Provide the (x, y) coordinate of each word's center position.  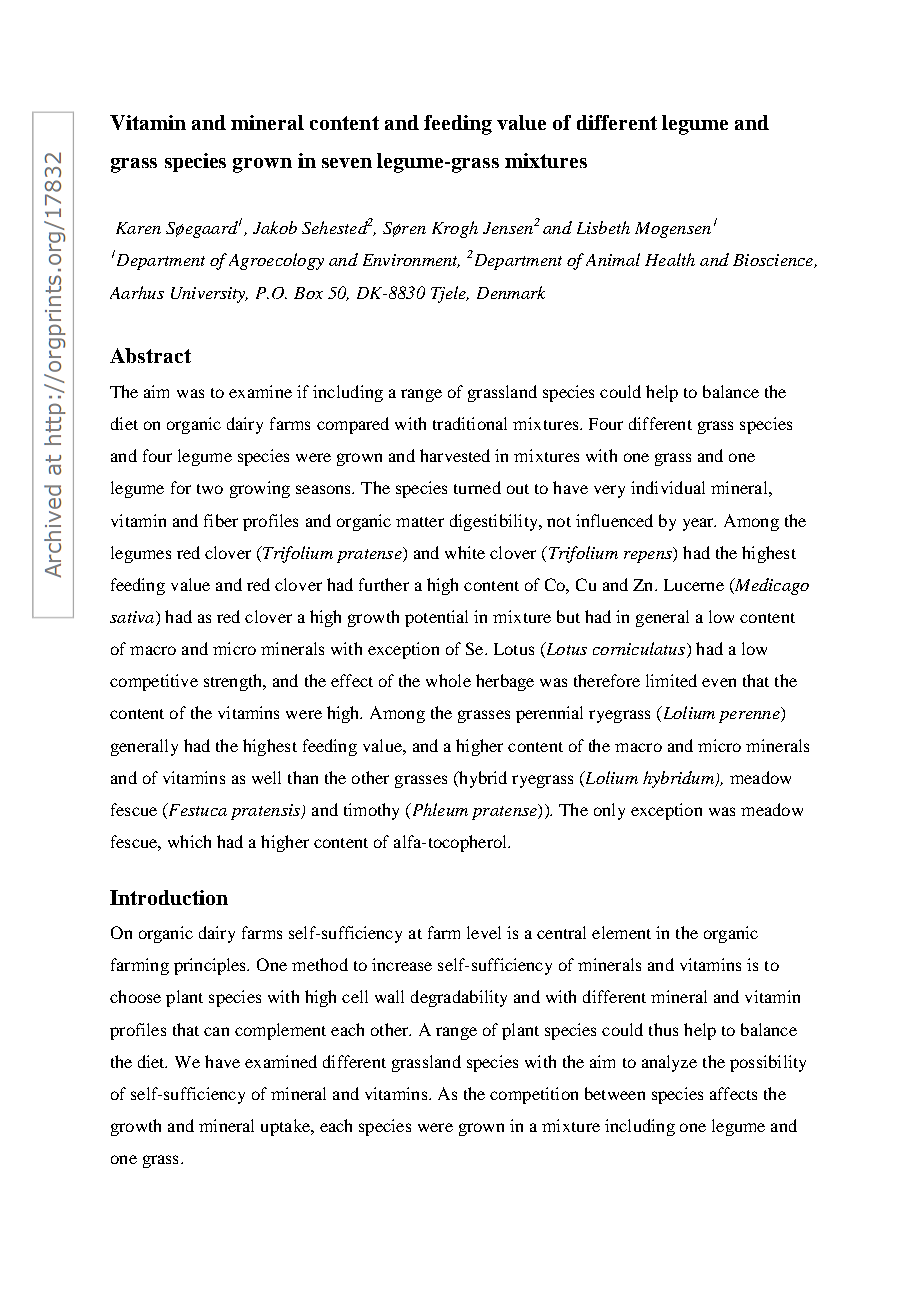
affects (733, 1093)
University (209, 295)
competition (534, 1095)
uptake (286, 1127)
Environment (411, 261)
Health (670, 259)
